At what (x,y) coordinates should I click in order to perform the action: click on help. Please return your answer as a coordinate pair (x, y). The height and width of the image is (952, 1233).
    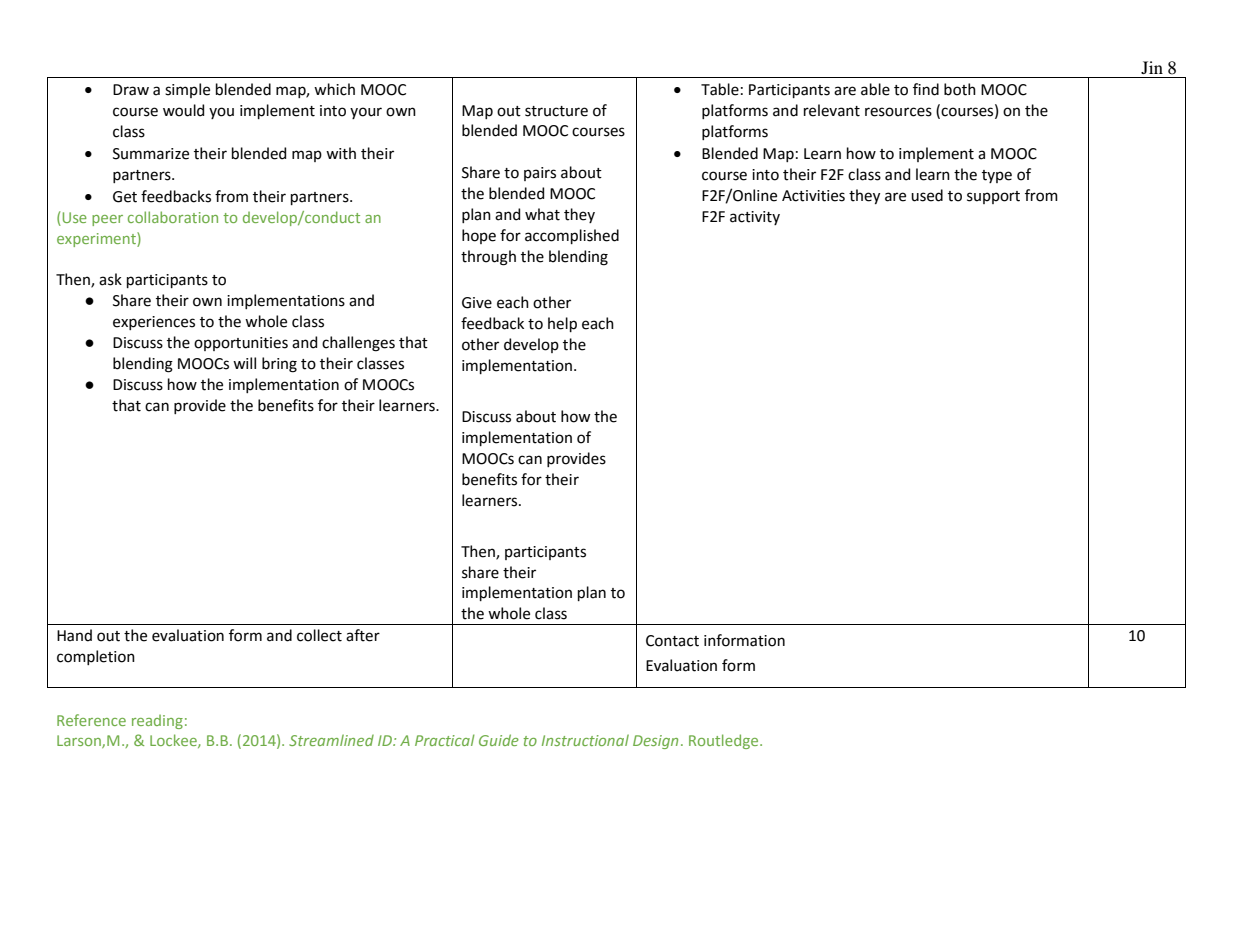
    Looking at the image, I should click on (562, 324).
